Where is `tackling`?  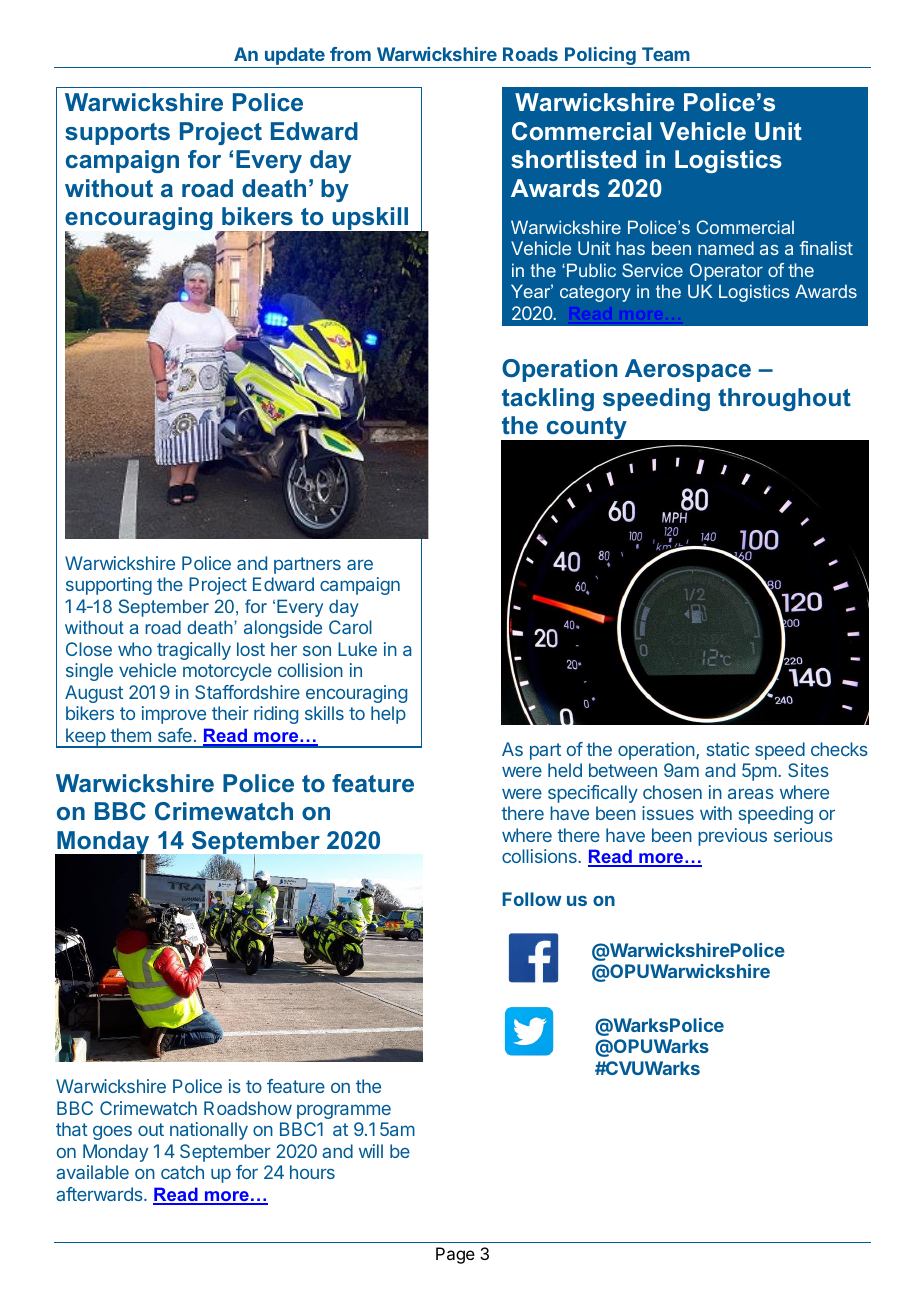
tackling is located at coordinates (548, 399).
